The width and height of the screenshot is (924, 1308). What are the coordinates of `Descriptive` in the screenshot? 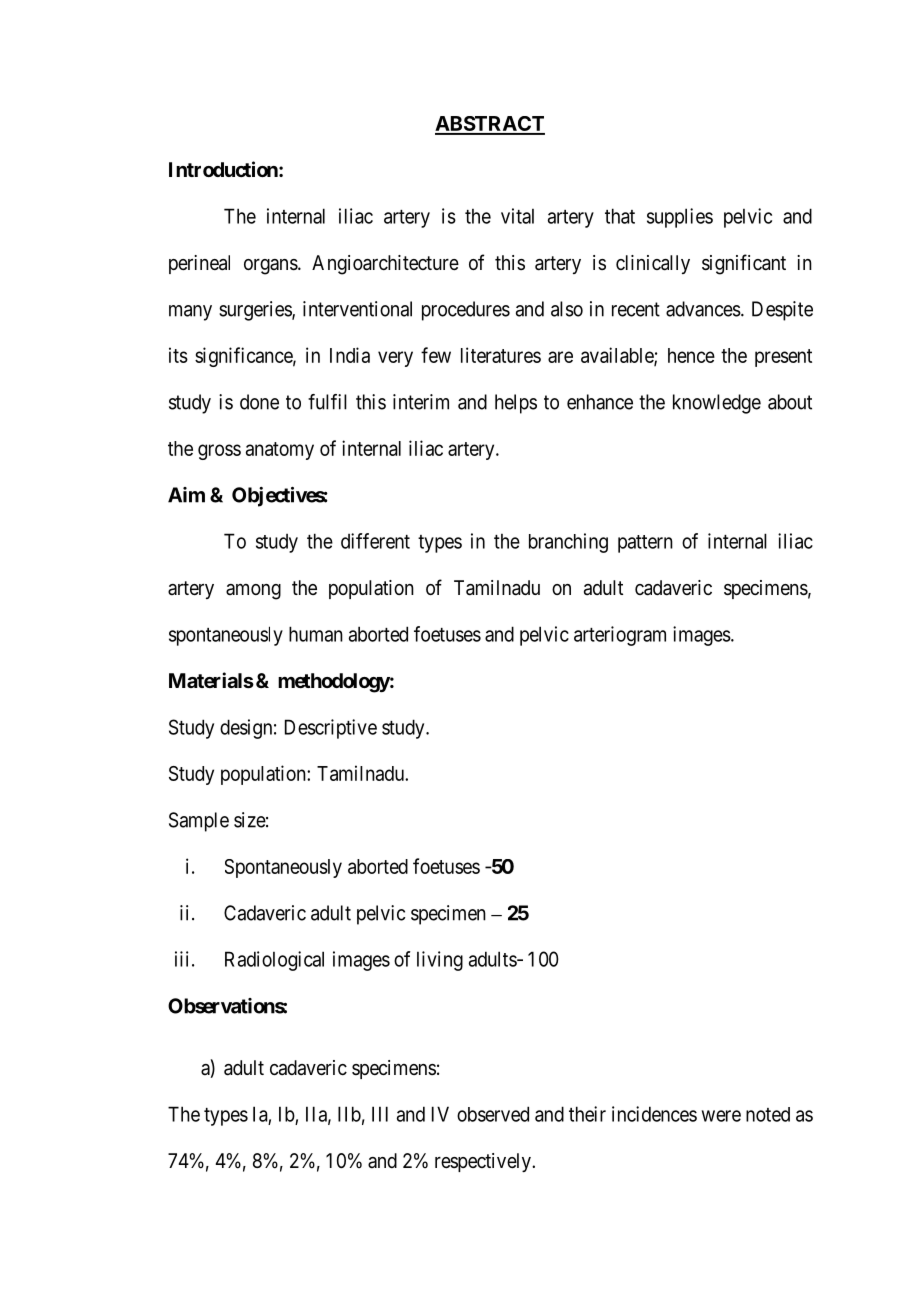 It's located at (331, 729).
